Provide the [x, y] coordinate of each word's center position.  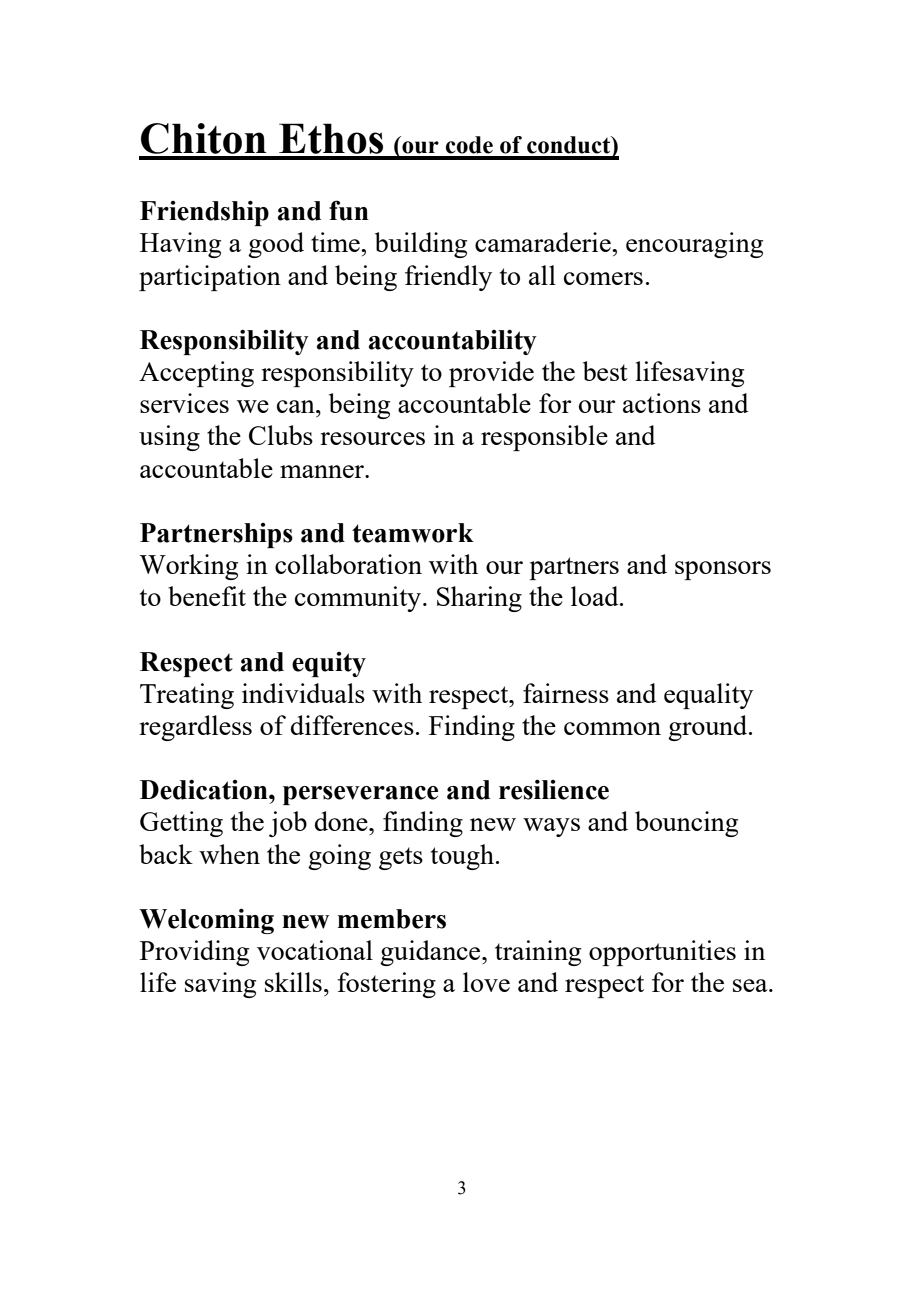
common [612, 728]
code [469, 145]
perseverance [360, 795]
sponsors [723, 570]
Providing [194, 953]
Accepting [196, 374]
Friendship [204, 213]
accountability [453, 342]
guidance [431, 953]
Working [188, 567]
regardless [195, 728]
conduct [570, 145]
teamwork [413, 533]
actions [662, 403]
